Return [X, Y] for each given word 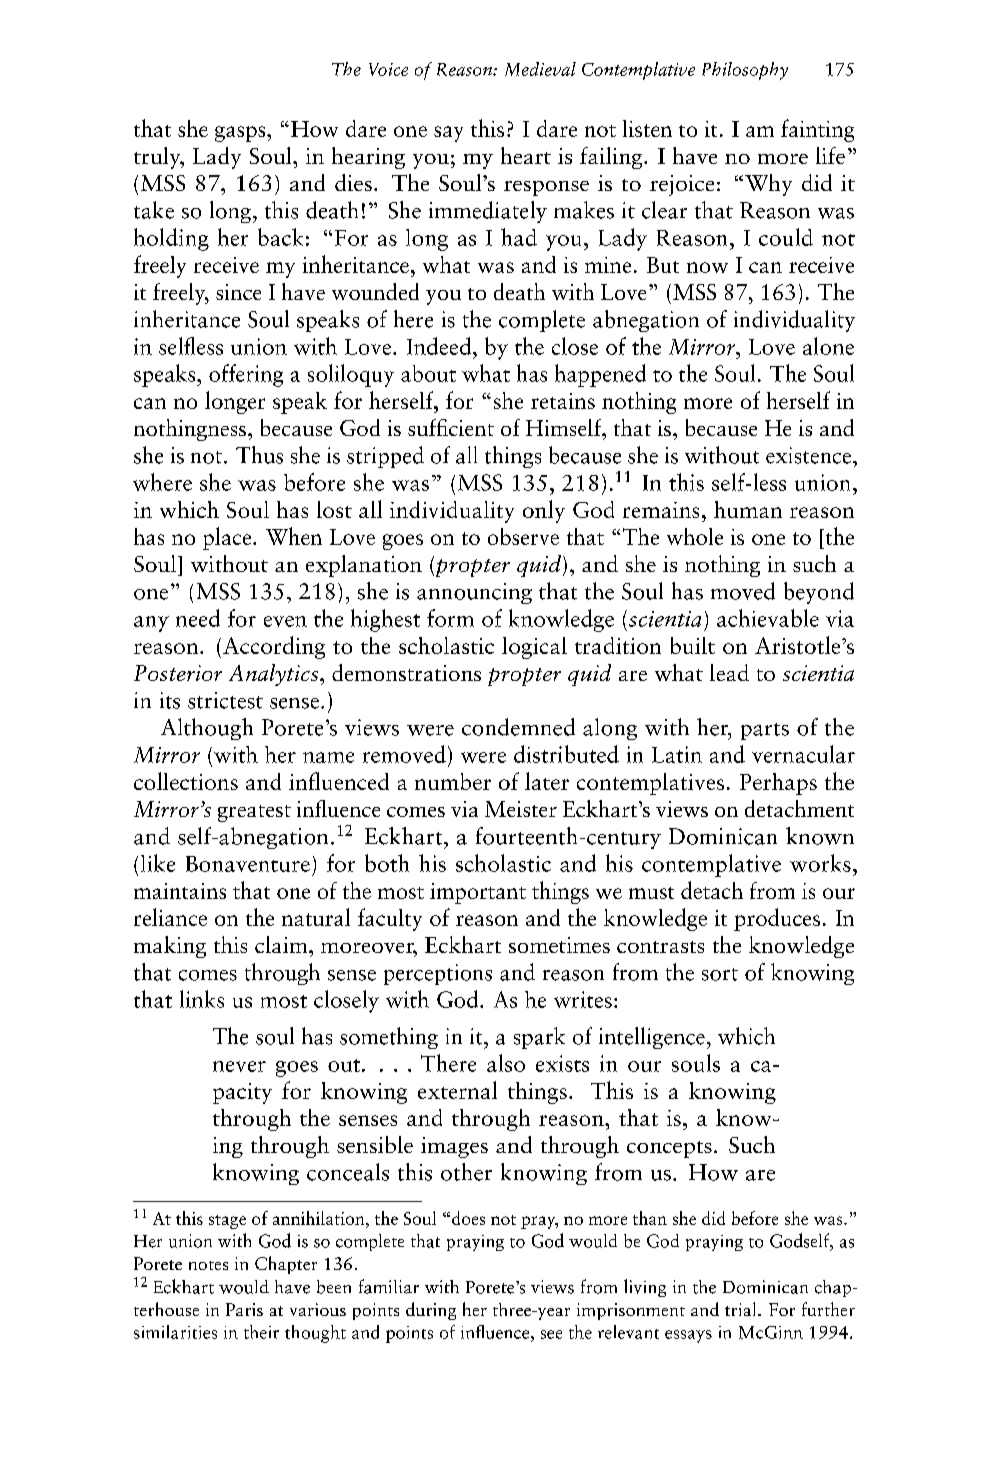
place [228, 538]
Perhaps [778, 784]
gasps [241, 134]
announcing [474, 593]
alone [828, 346]
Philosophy [745, 71]
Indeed [439, 346]
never [239, 1066]
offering [246, 375]
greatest [254, 813]
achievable [768, 618]
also [506, 1063]
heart [526, 155]
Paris [244, 1309]
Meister [521, 809]
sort [720, 974]
